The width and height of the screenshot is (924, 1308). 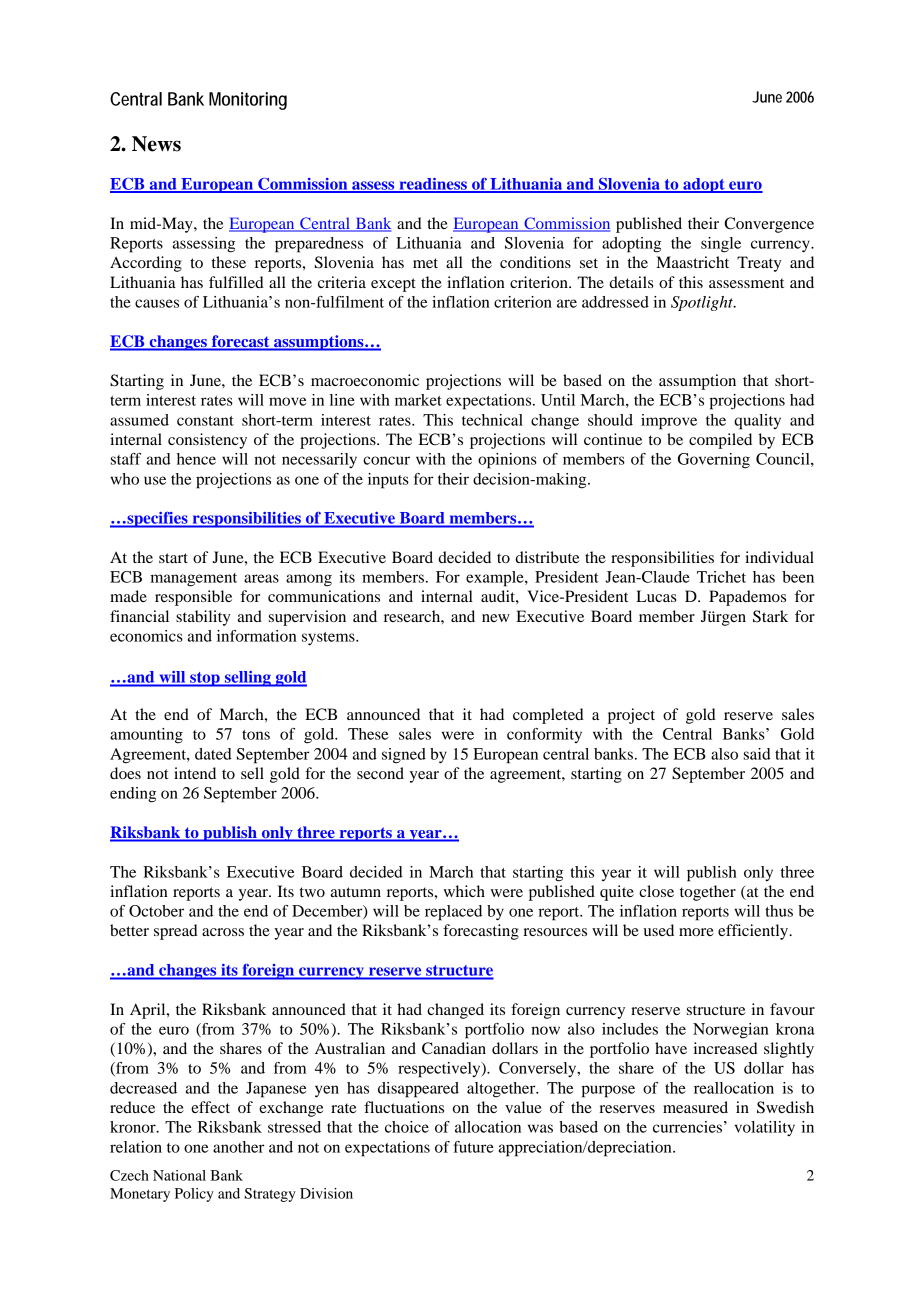 I want to click on News, so click(x=156, y=144).
